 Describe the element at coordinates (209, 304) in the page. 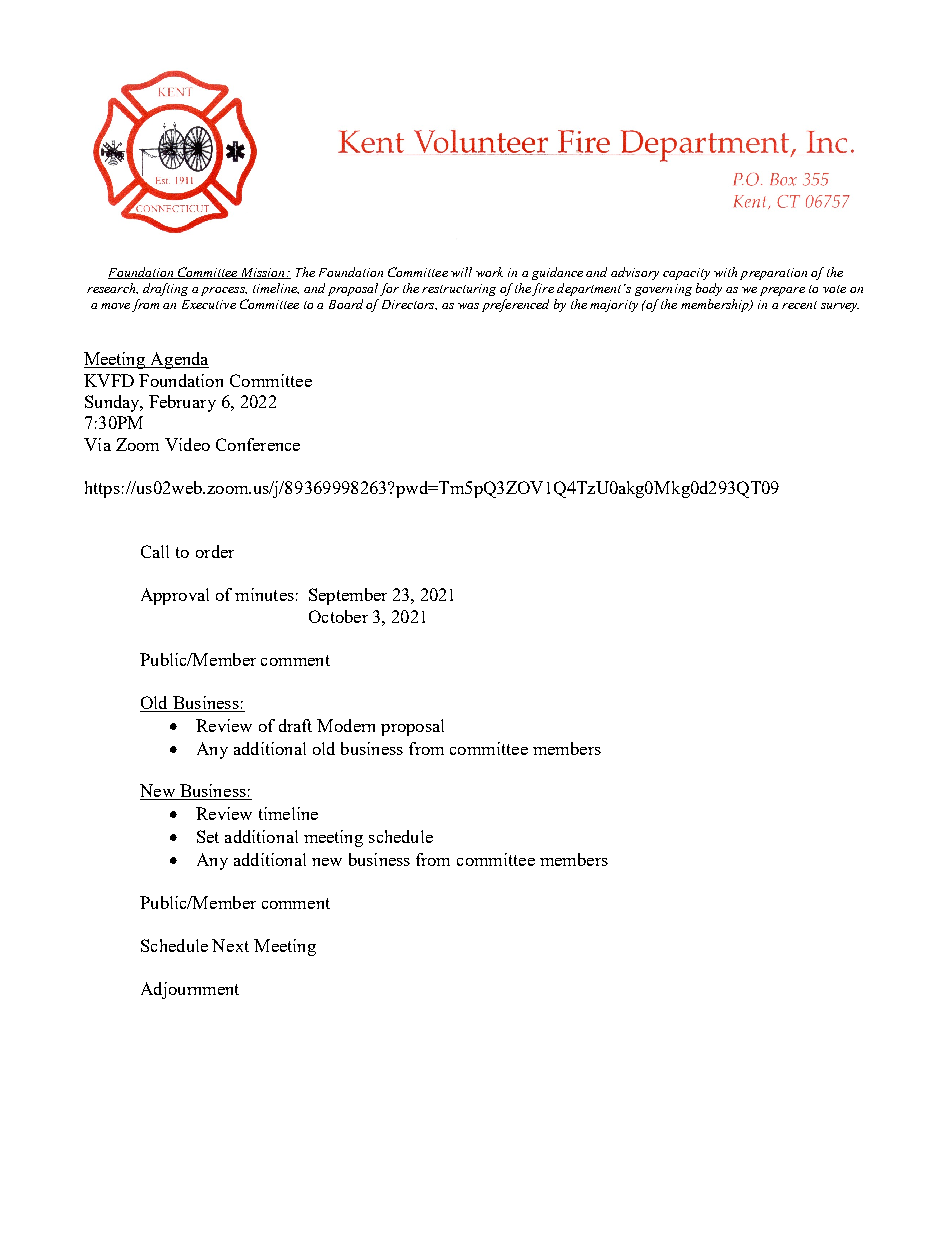

I see `Executive` at that location.
